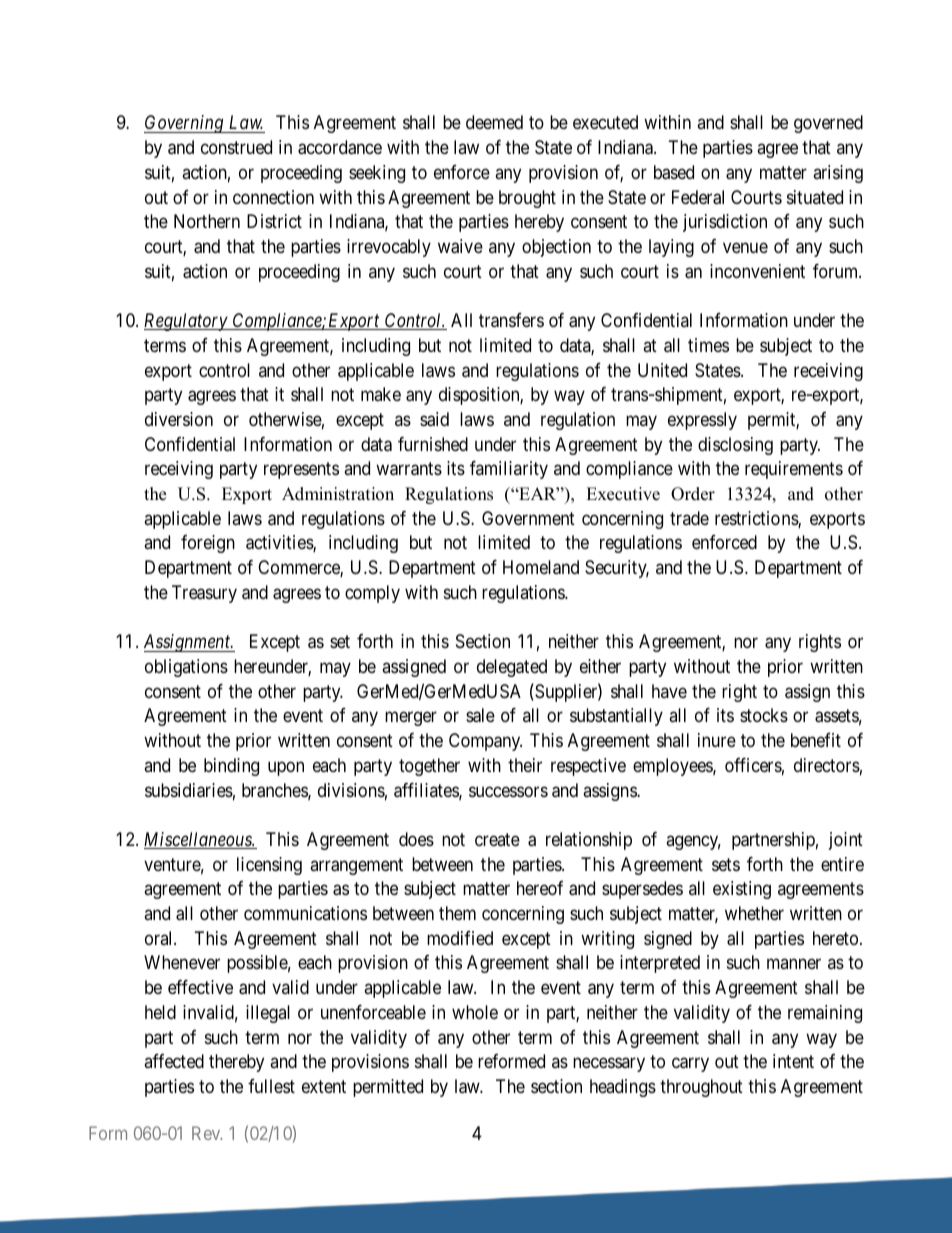 This document has width=952, height=1233. What do you see at coordinates (204, 594) in the document?
I see `Treasury` at bounding box center [204, 594].
